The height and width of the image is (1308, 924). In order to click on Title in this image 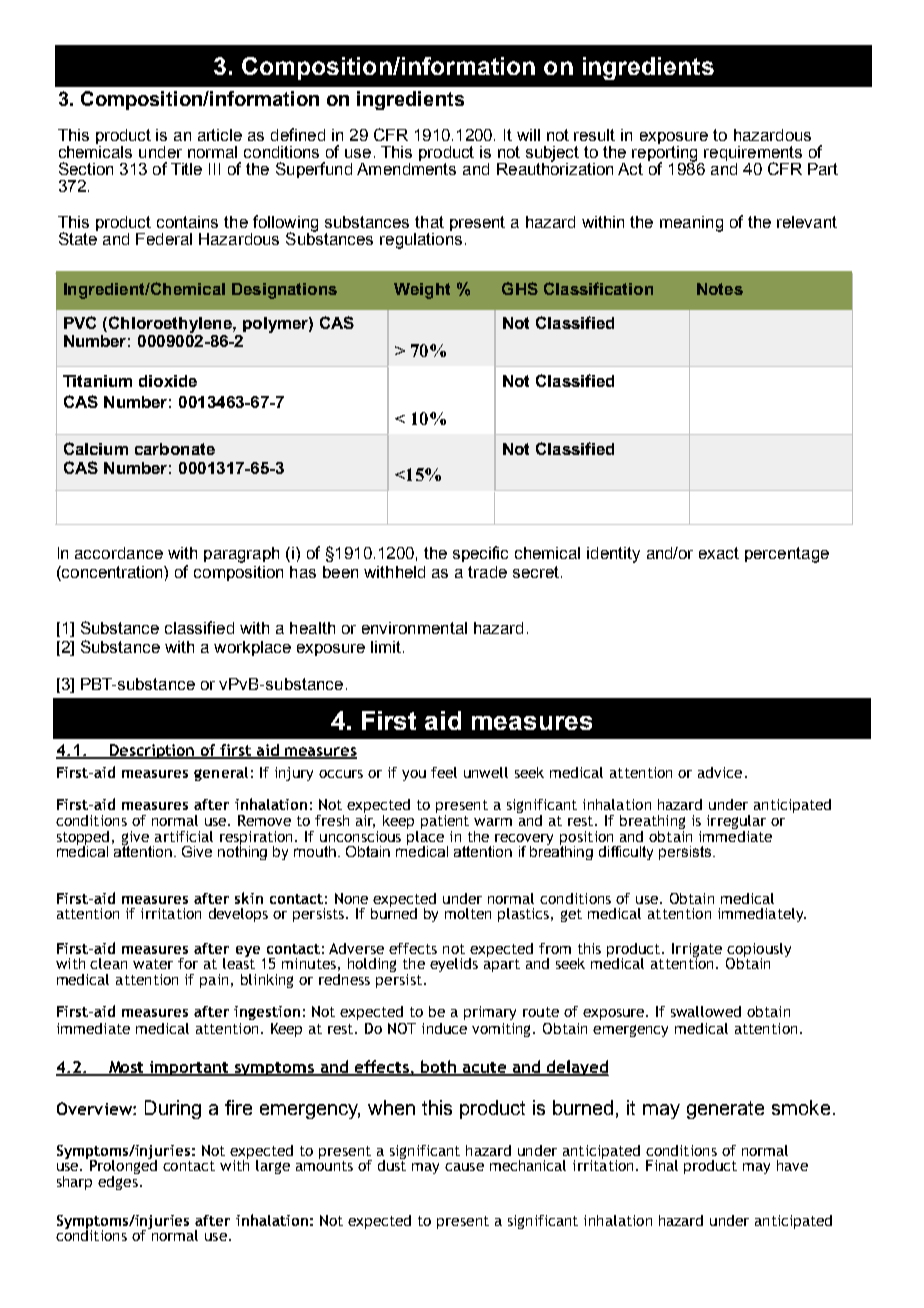, I will do `click(186, 169)`.
